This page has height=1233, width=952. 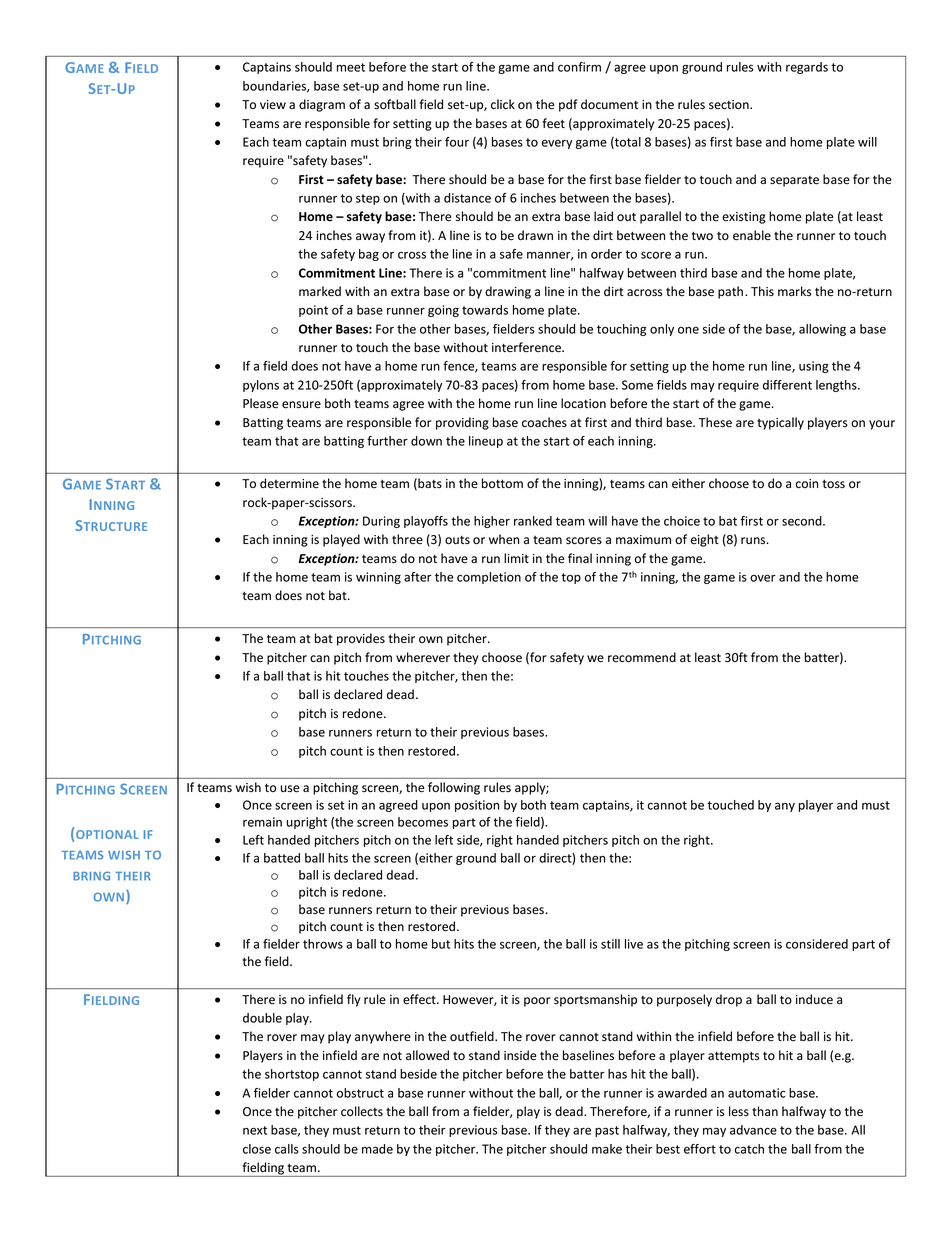 What do you see at coordinates (568, 105) in the page?
I see `pdf` at bounding box center [568, 105].
